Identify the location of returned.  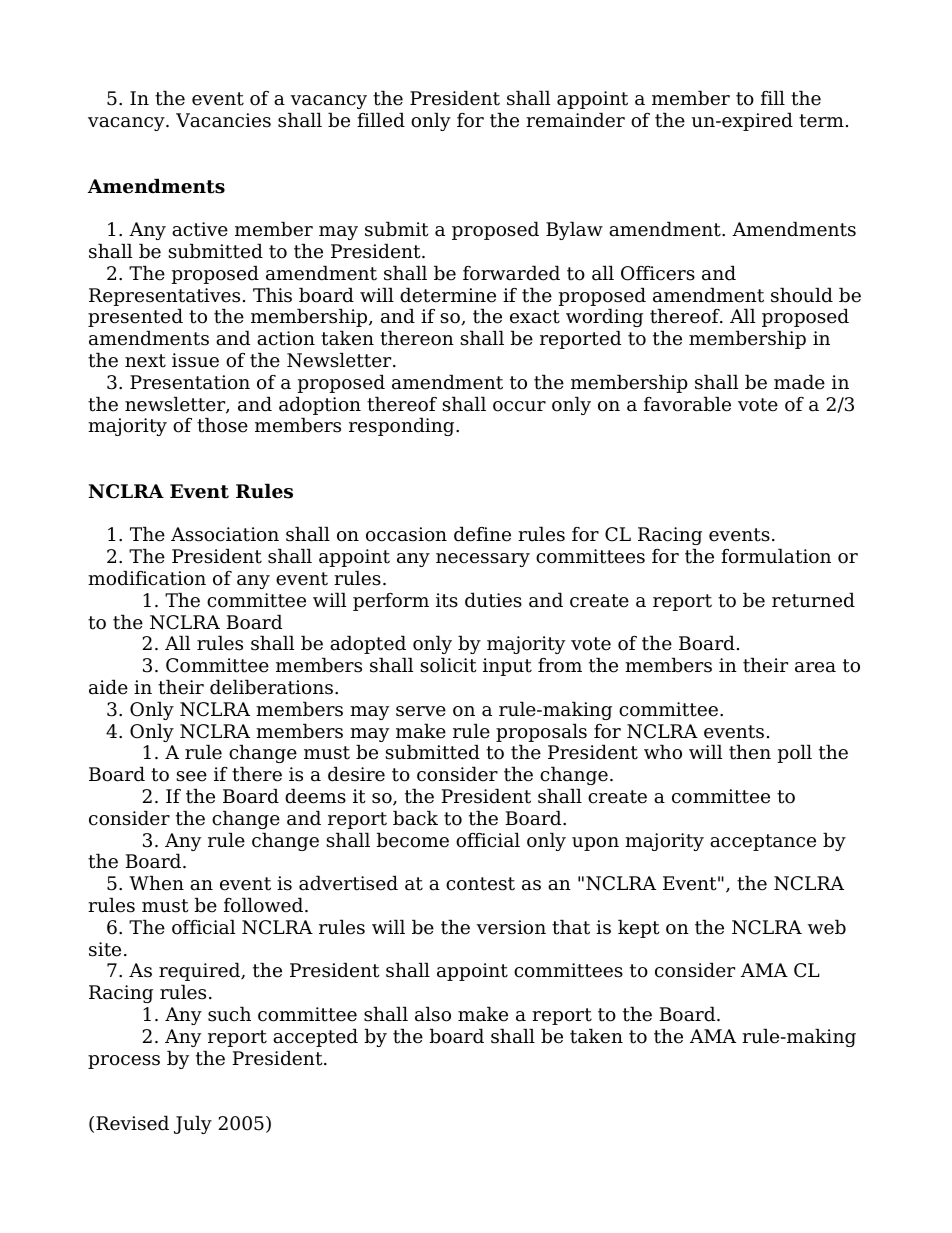
(813, 600).
